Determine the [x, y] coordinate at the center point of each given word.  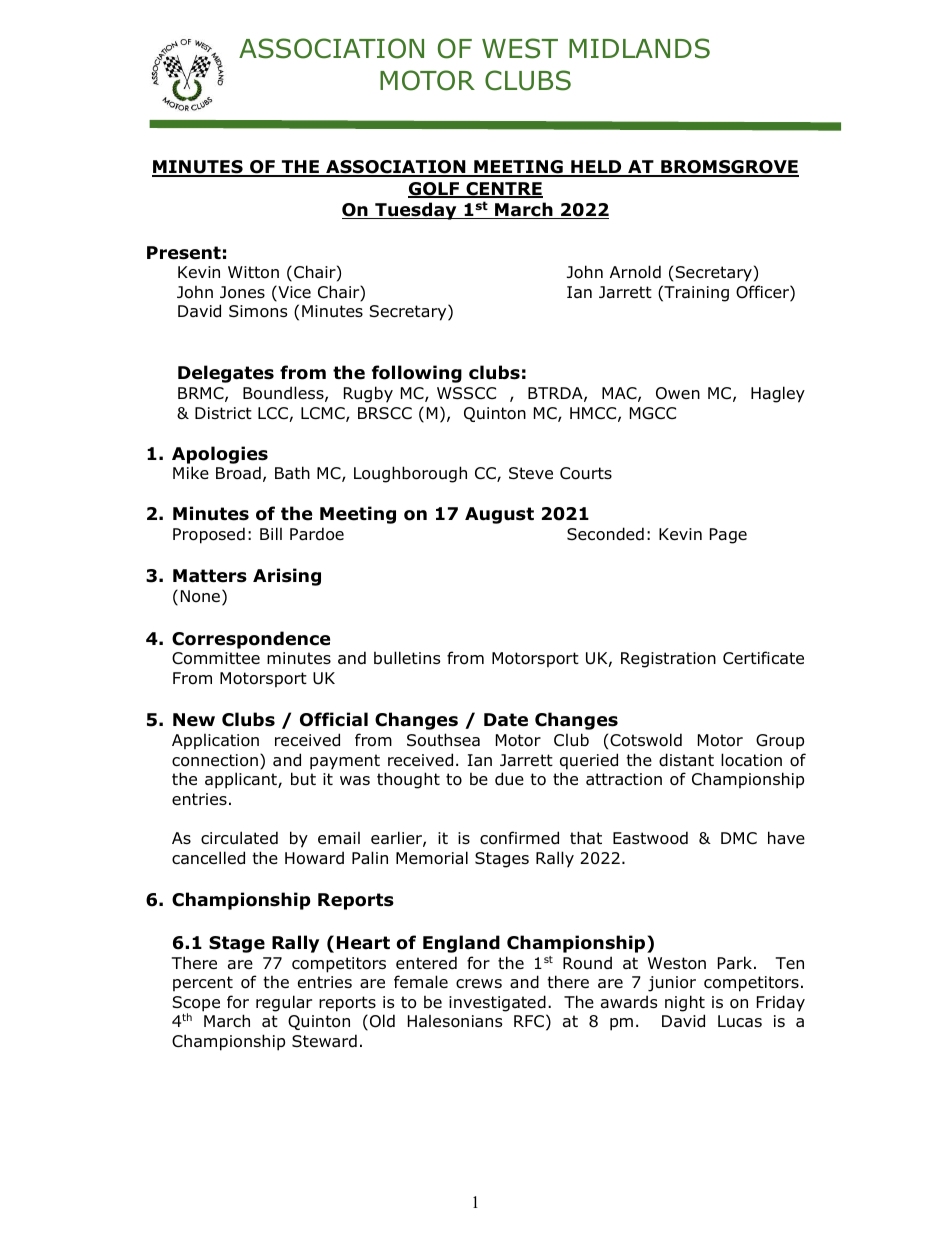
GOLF [435, 190]
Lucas [740, 1021]
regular [284, 1003]
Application [215, 741]
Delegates [226, 374]
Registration [668, 660]
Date [506, 720]
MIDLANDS [639, 48]
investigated [497, 1003]
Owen [678, 393]
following [417, 374]
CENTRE [503, 190]
